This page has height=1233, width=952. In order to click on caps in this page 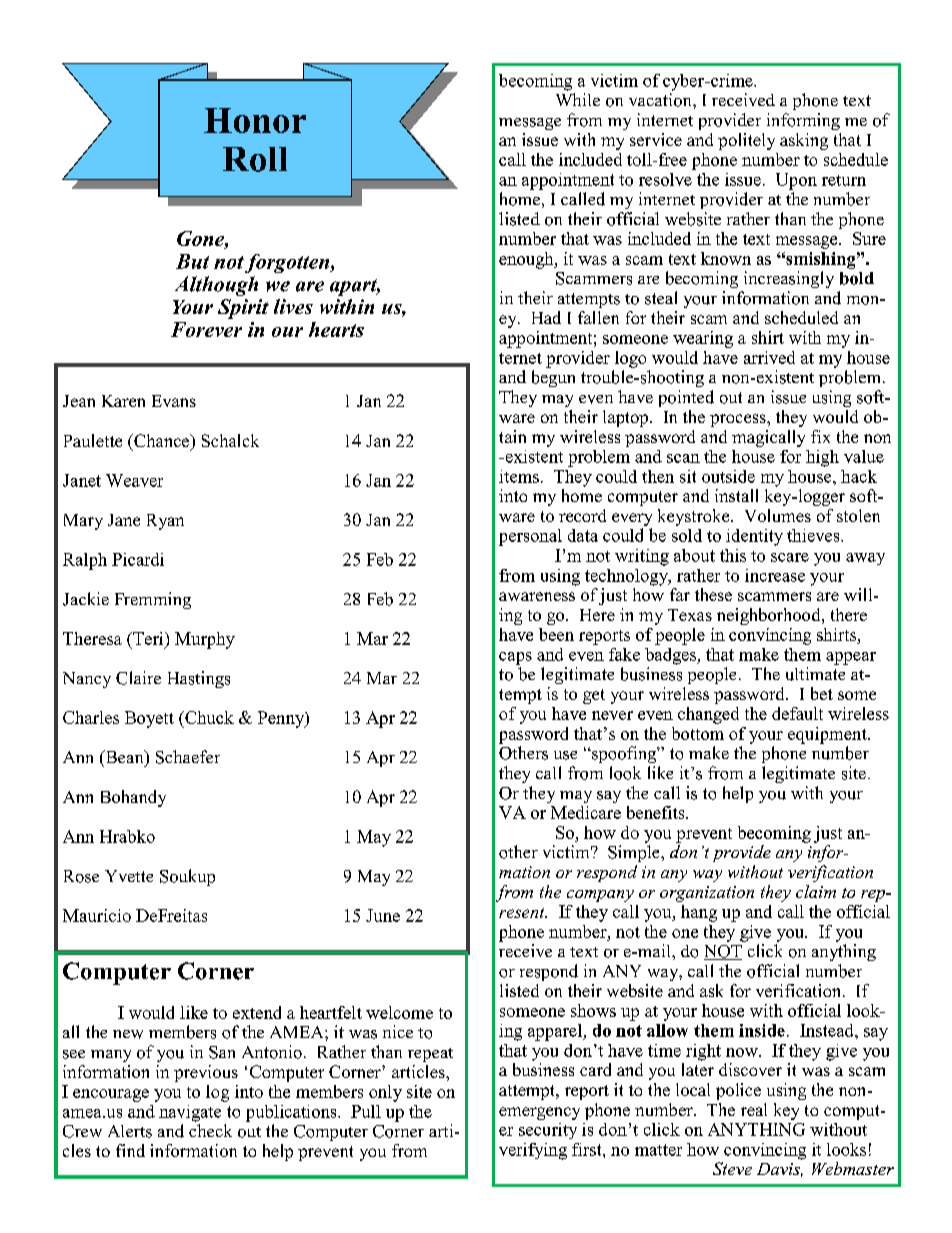, I will do `click(515, 658)`.
